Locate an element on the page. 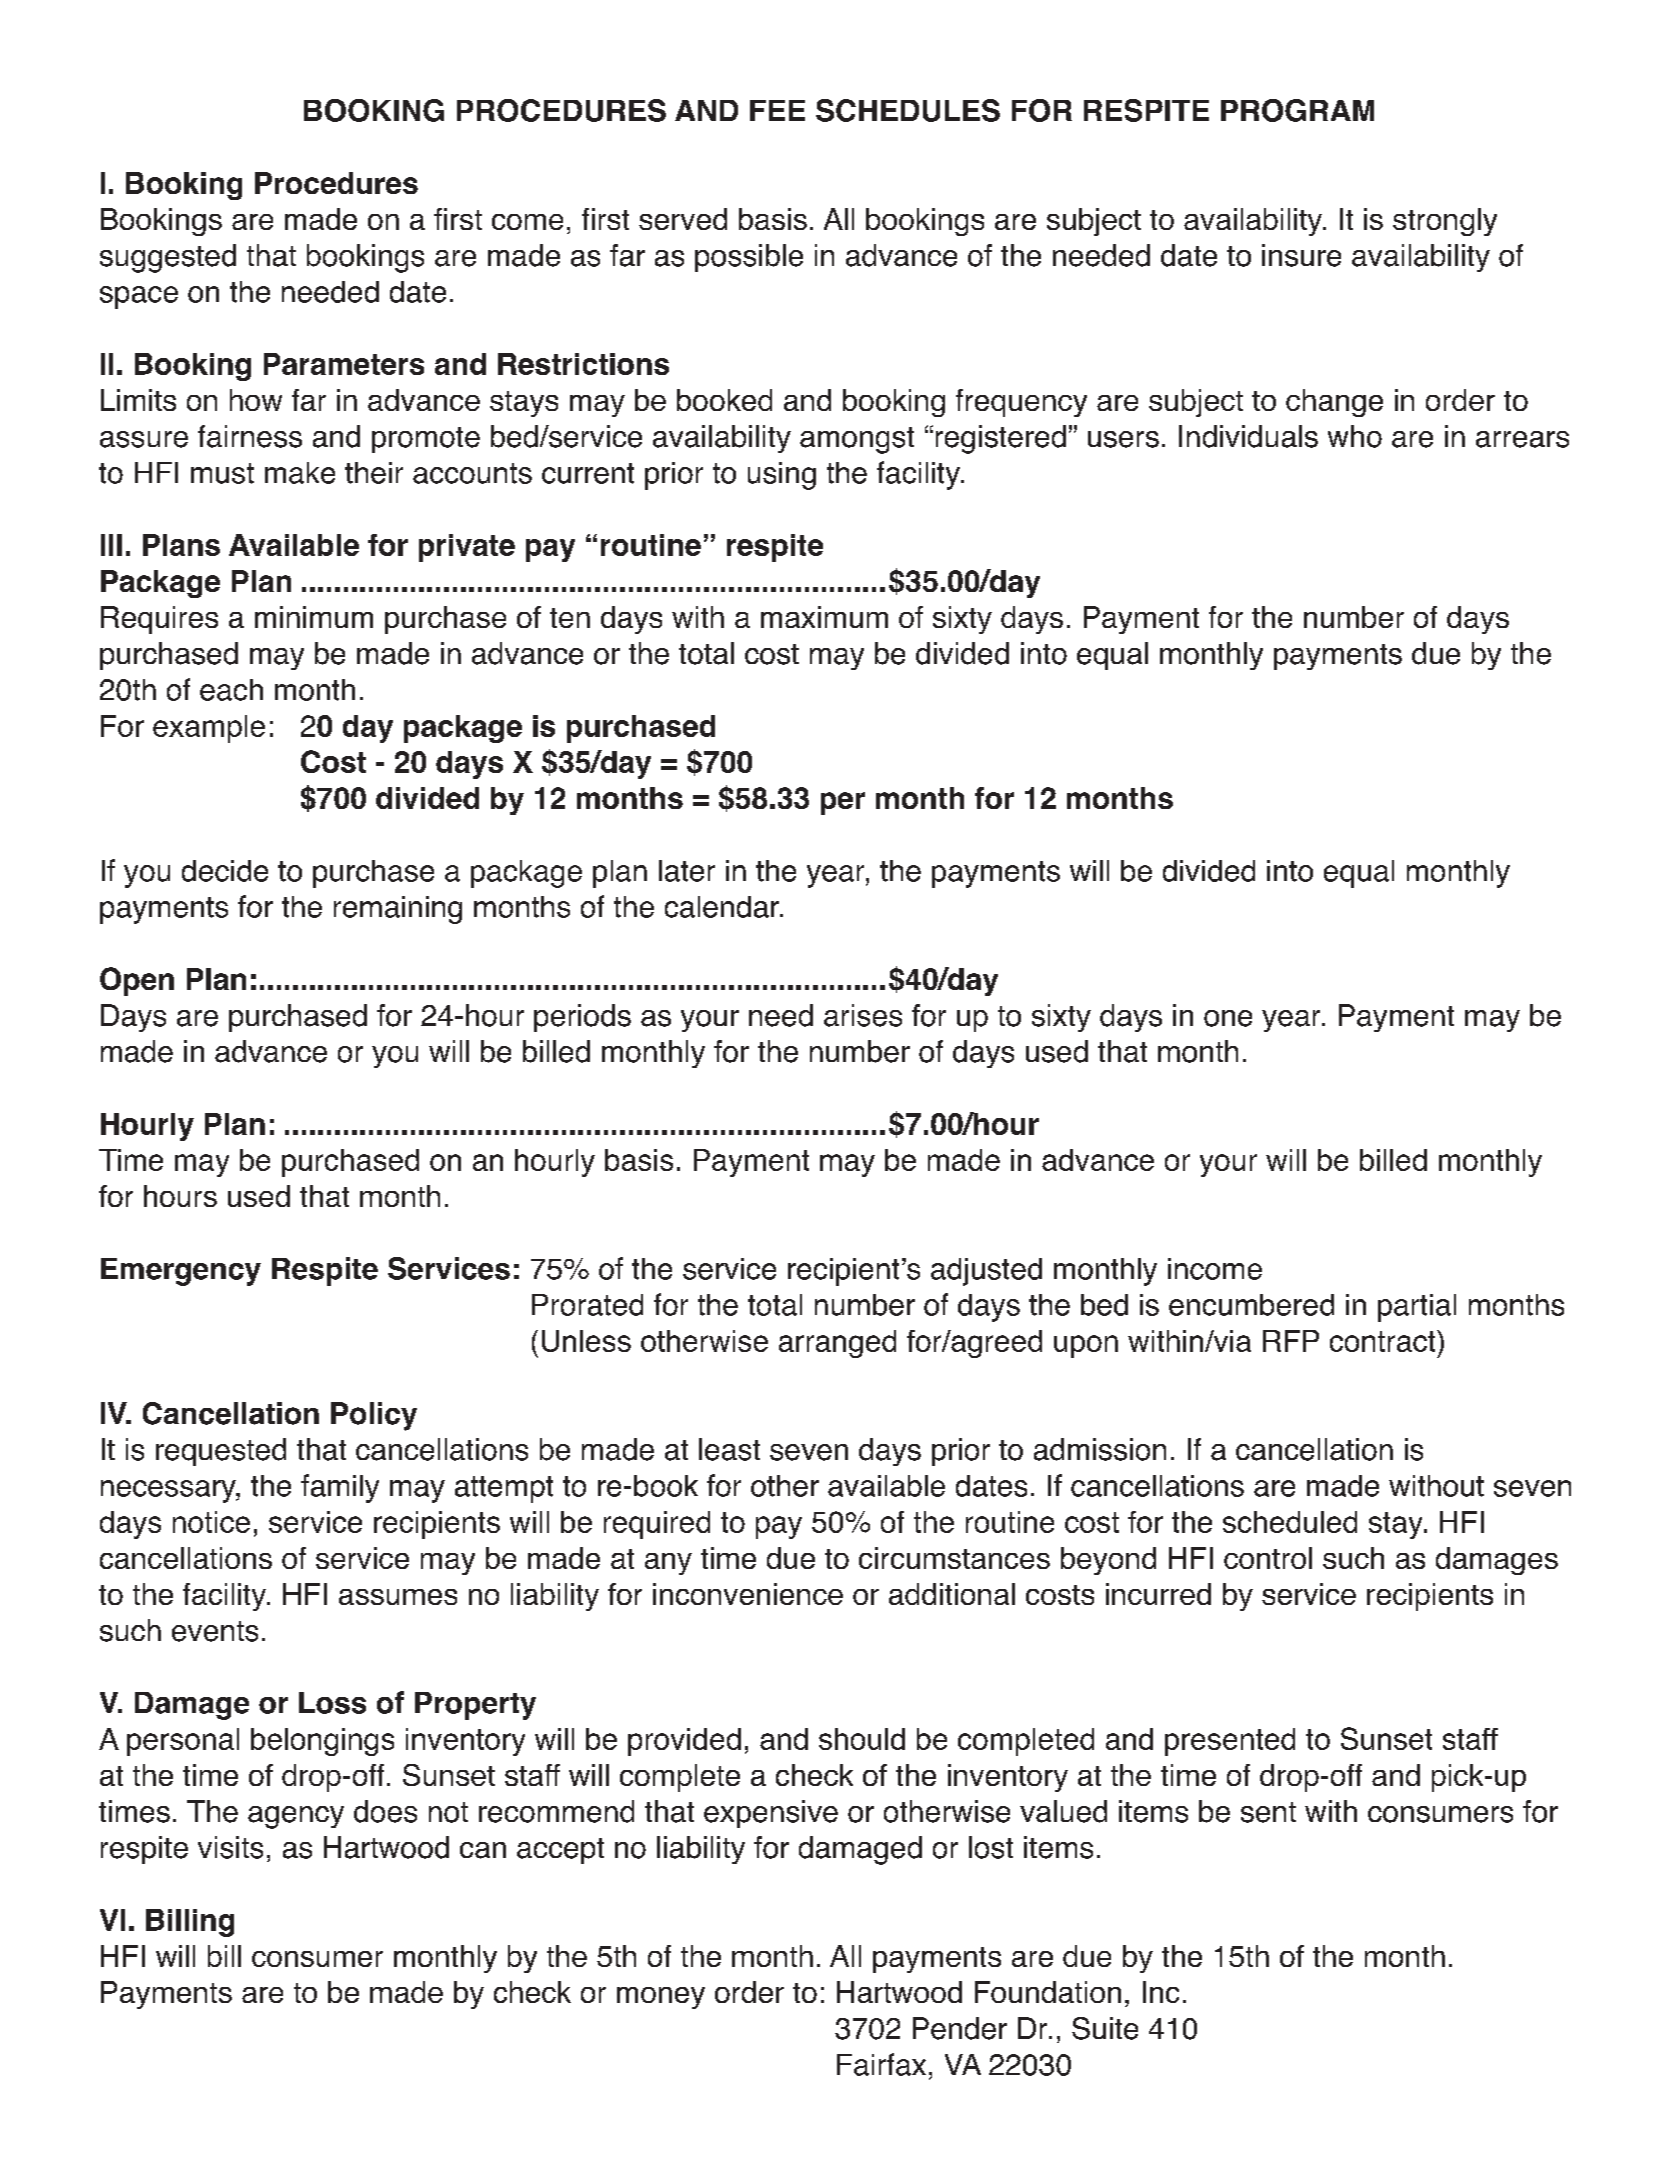  partial is located at coordinates (1417, 1308).
